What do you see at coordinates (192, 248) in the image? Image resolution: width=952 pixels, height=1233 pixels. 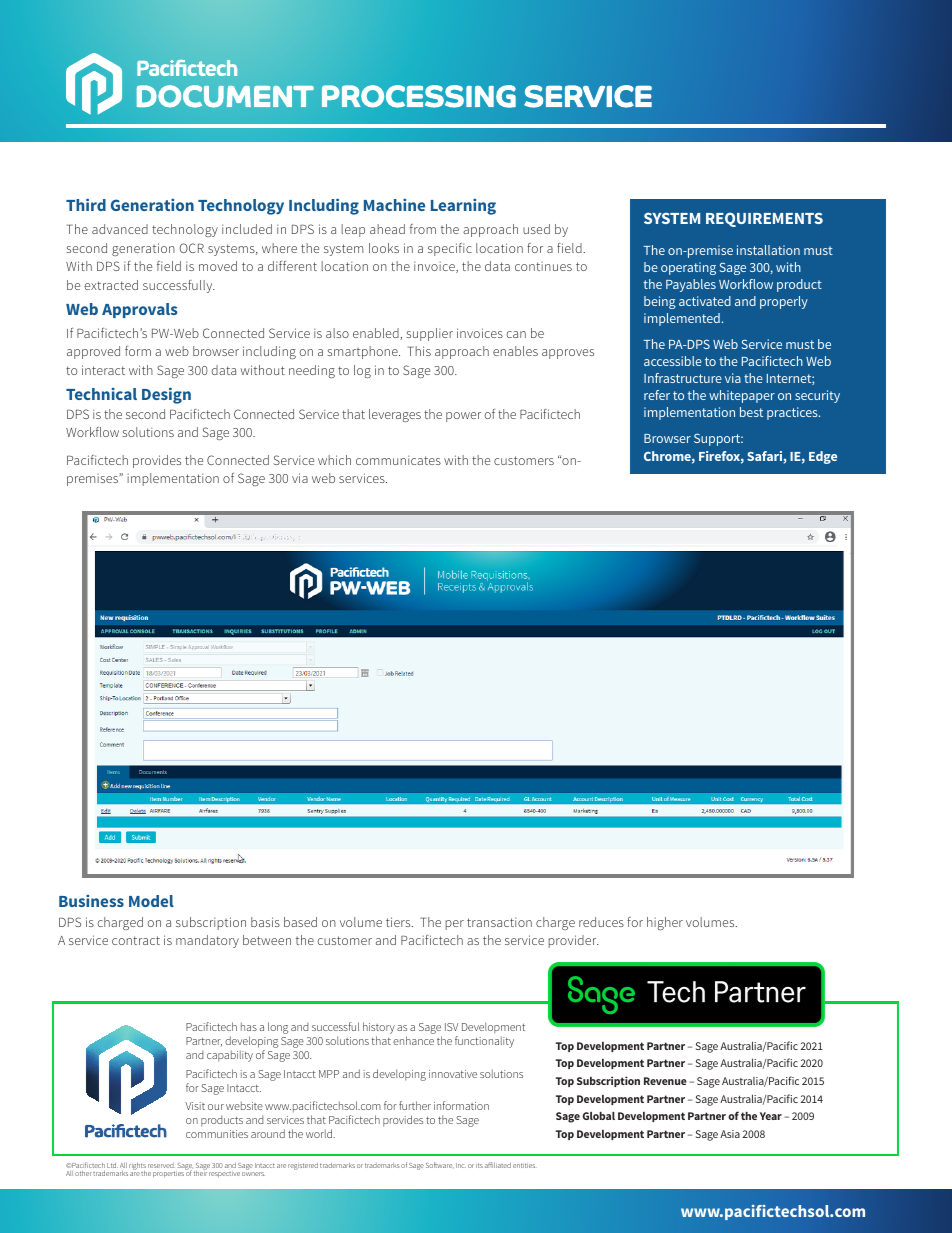 I see `OCR` at bounding box center [192, 248].
